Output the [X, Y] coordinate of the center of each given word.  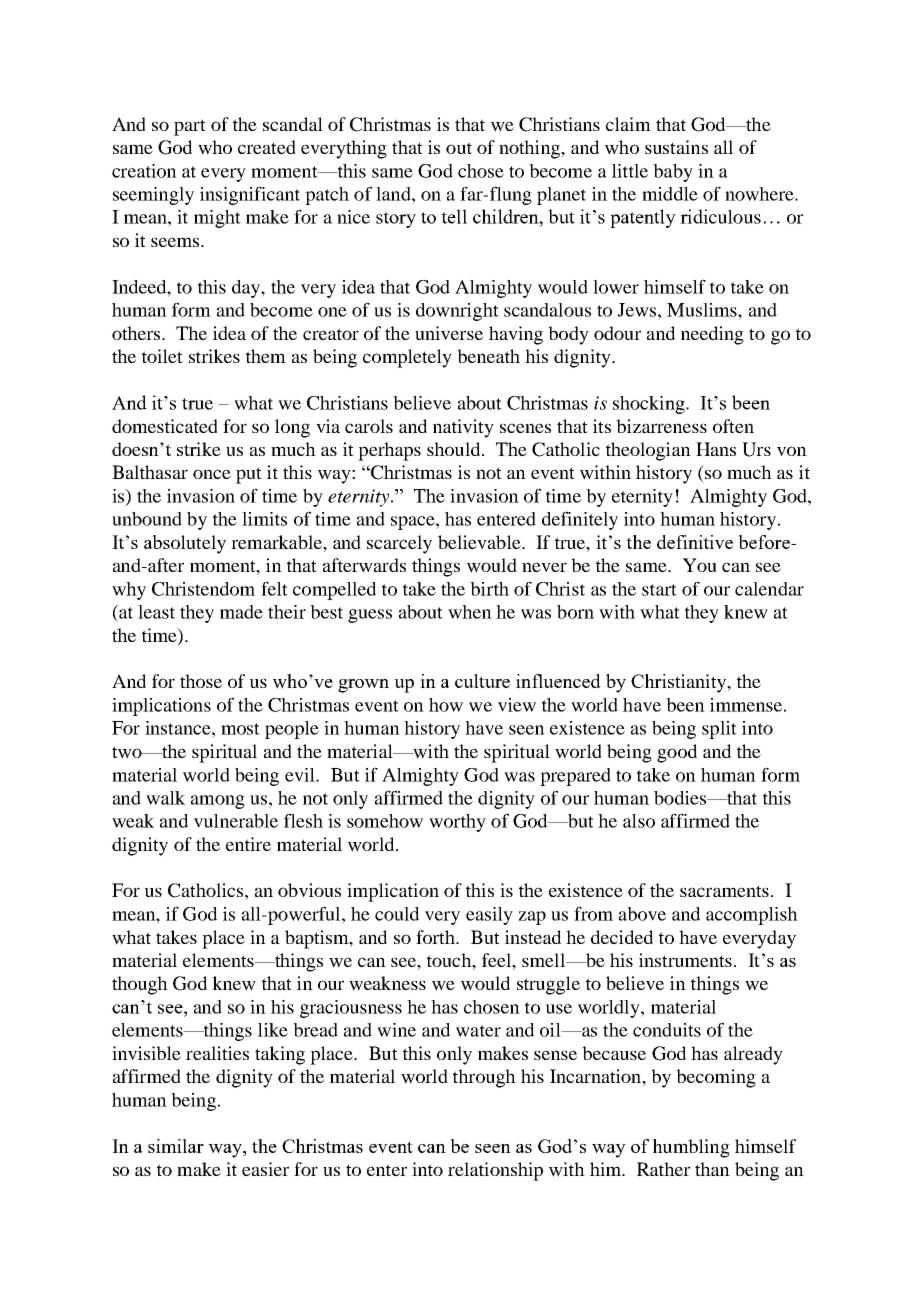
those [201, 681]
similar [176, 1146]
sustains [676, 147]
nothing [530, 149]
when [470, 612]
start [659, 590]
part [190, 127]
